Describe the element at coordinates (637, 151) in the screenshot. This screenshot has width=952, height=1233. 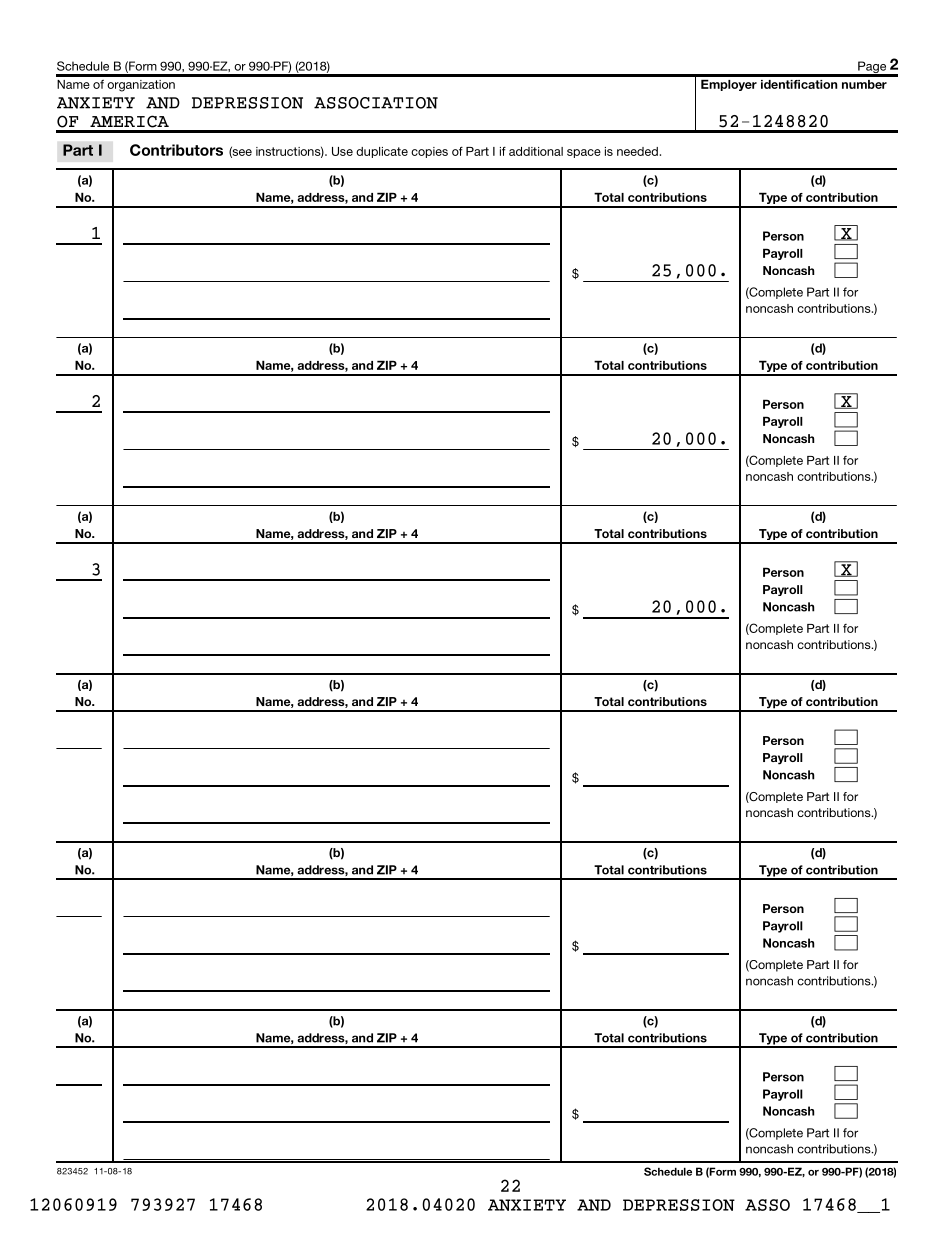
I see `needed` at that location.
